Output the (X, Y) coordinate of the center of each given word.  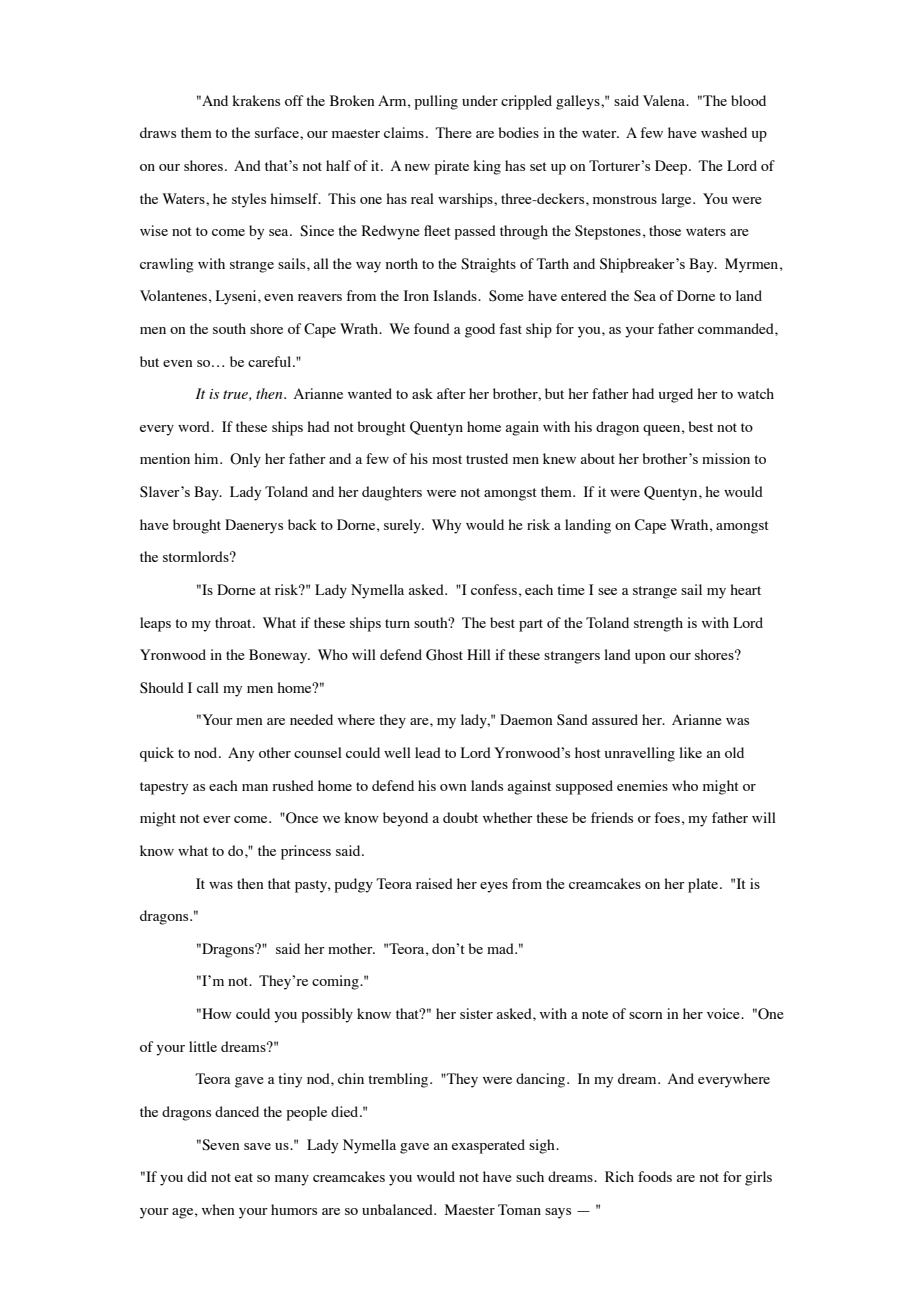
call (208, 687)
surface (278, 132)
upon (650, 658)
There (453, 132)
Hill (479, 654)
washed (724, 132)
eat (244, 1177)
